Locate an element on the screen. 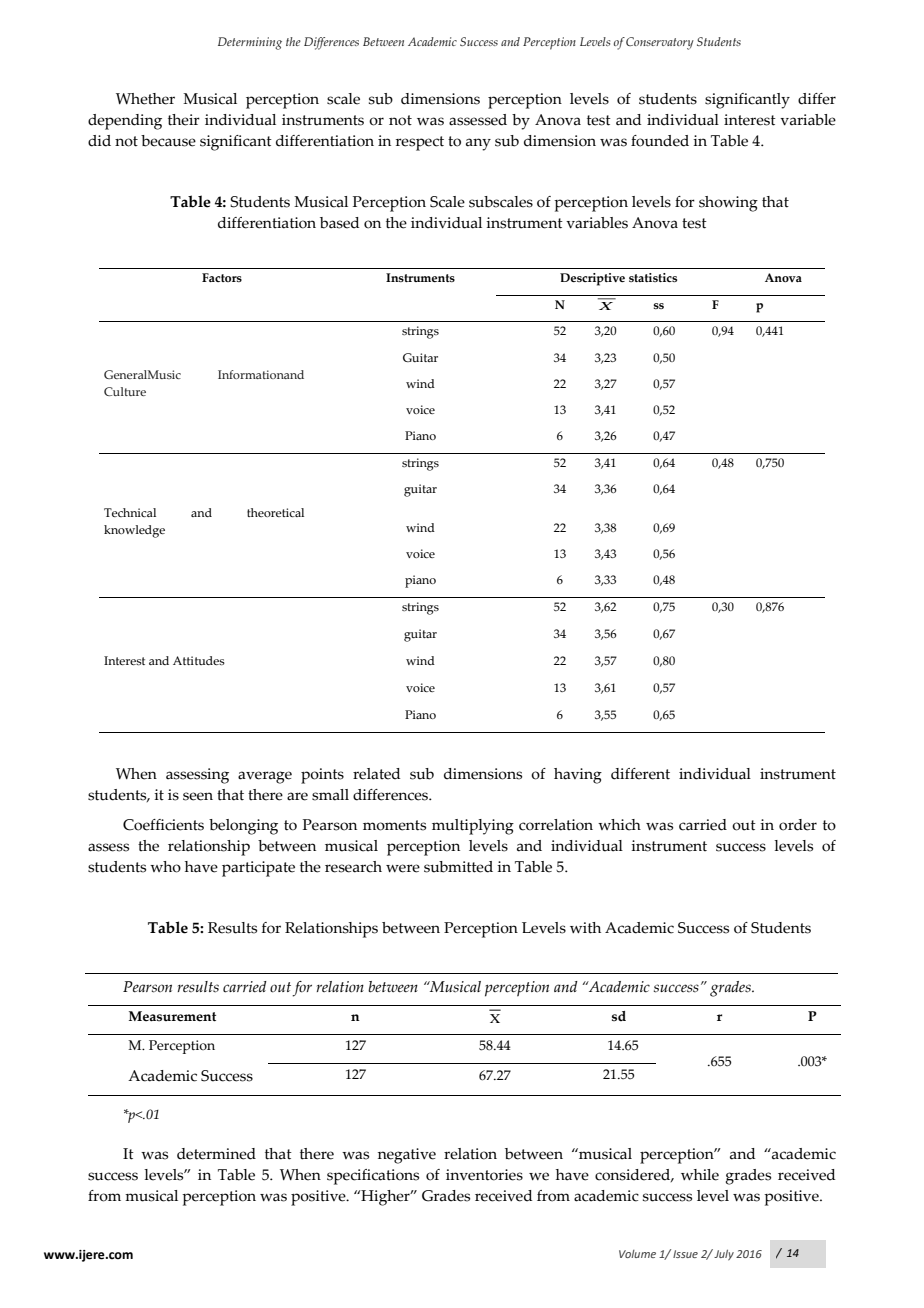  Attitudes is located at coordinates (199, 660).
